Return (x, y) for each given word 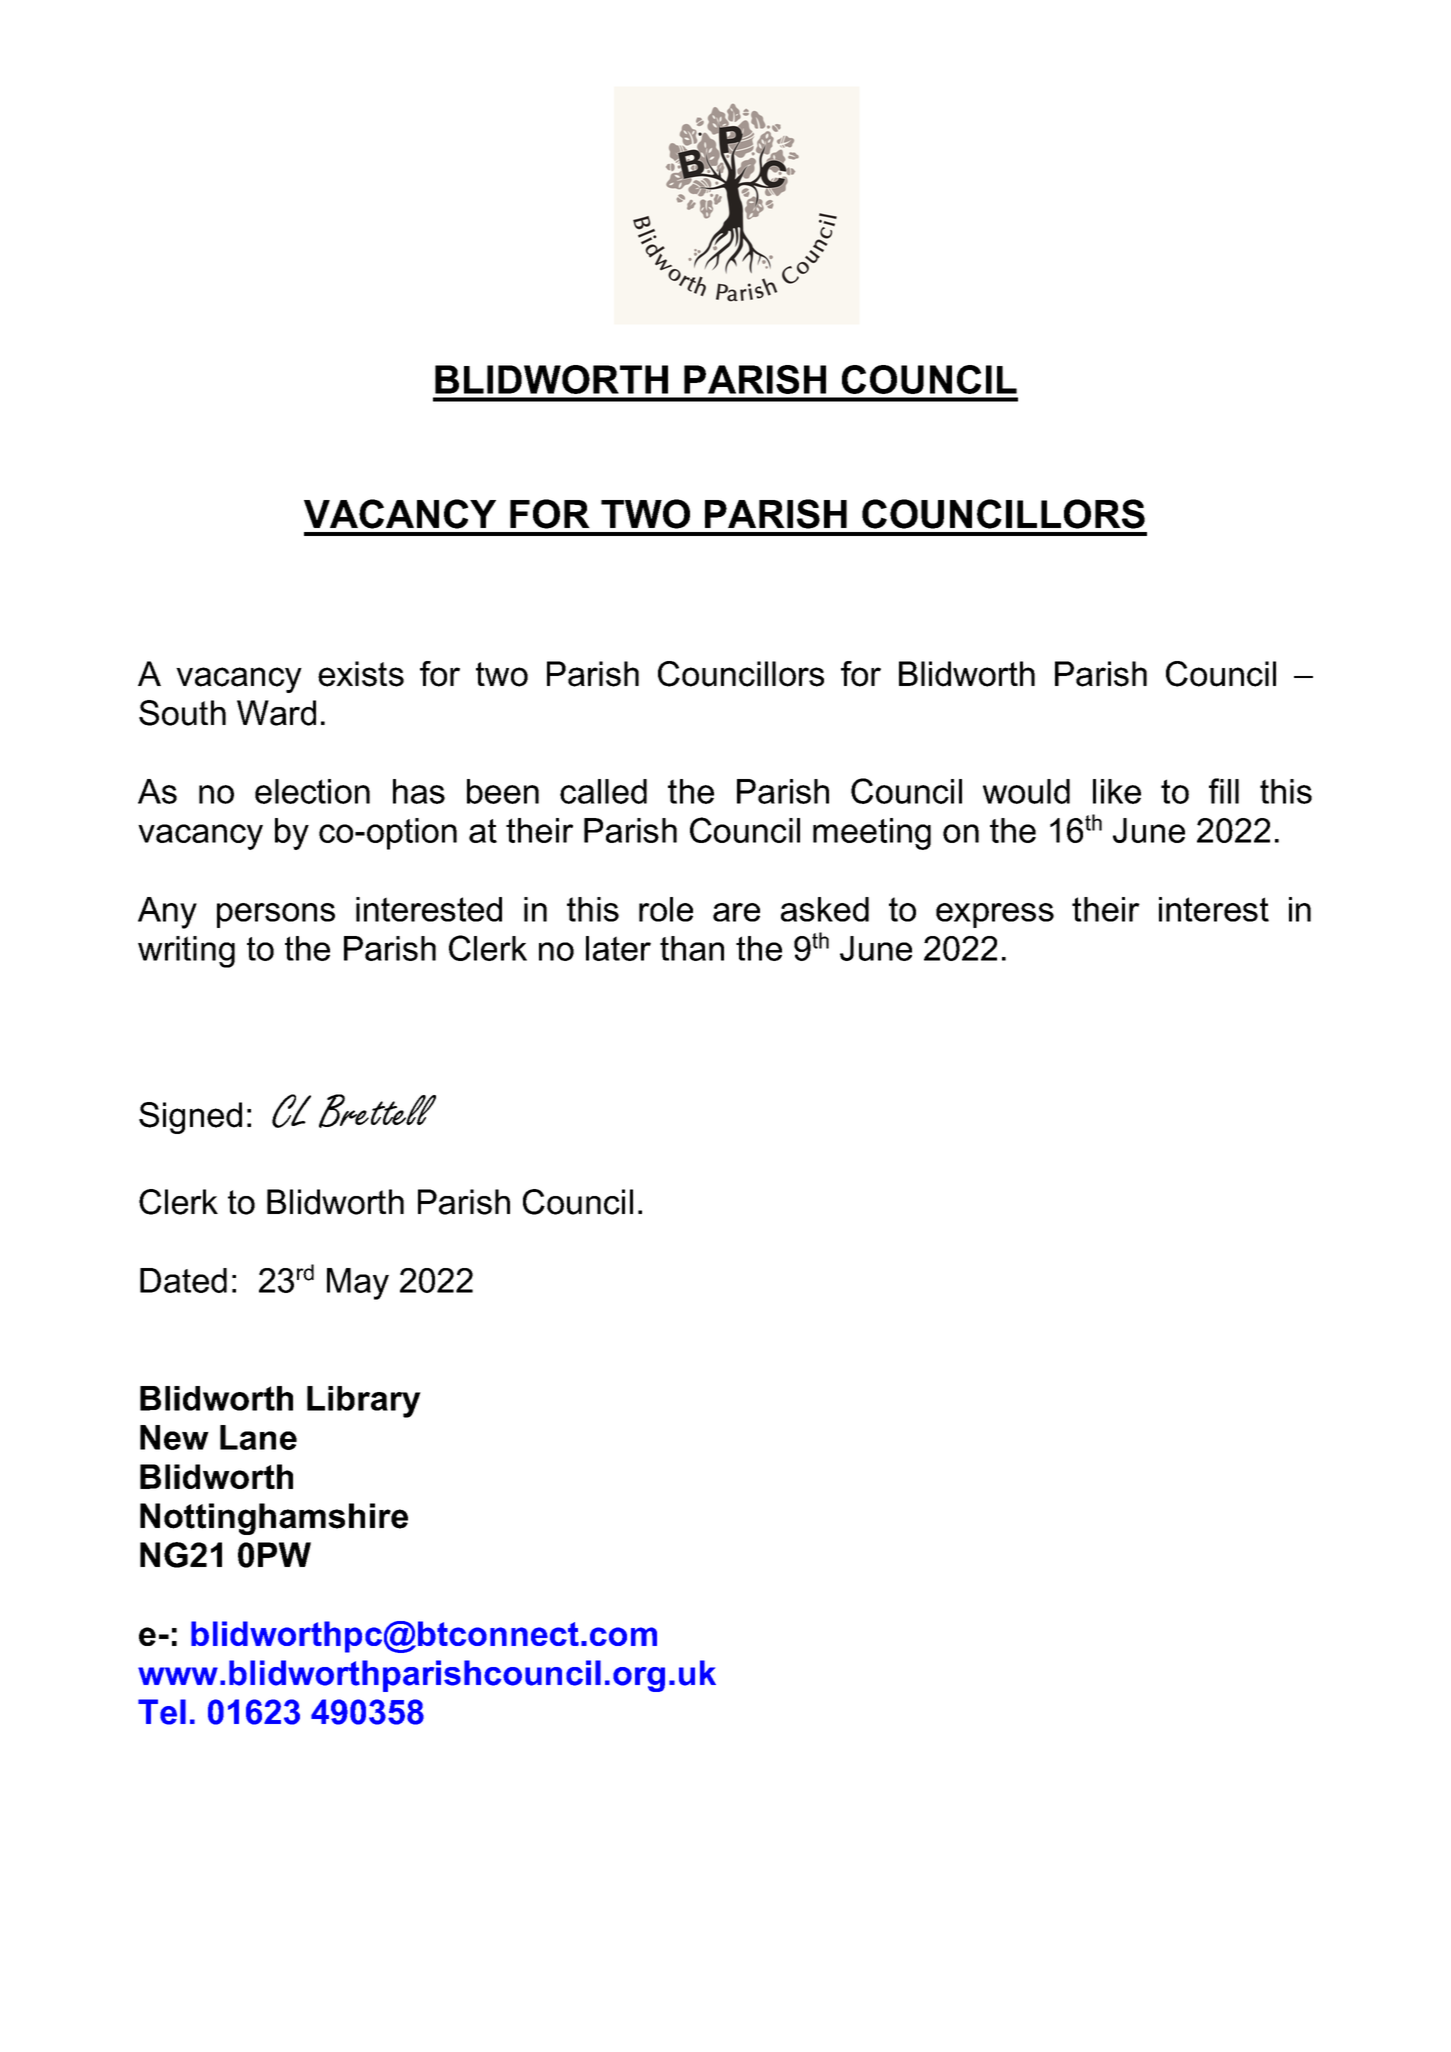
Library (364, 1402)
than (692, 948)
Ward (276, 713)
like (1117, 791)
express (995, 915)
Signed (190, 1118)
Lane (258, 1437)
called (603, 791)
